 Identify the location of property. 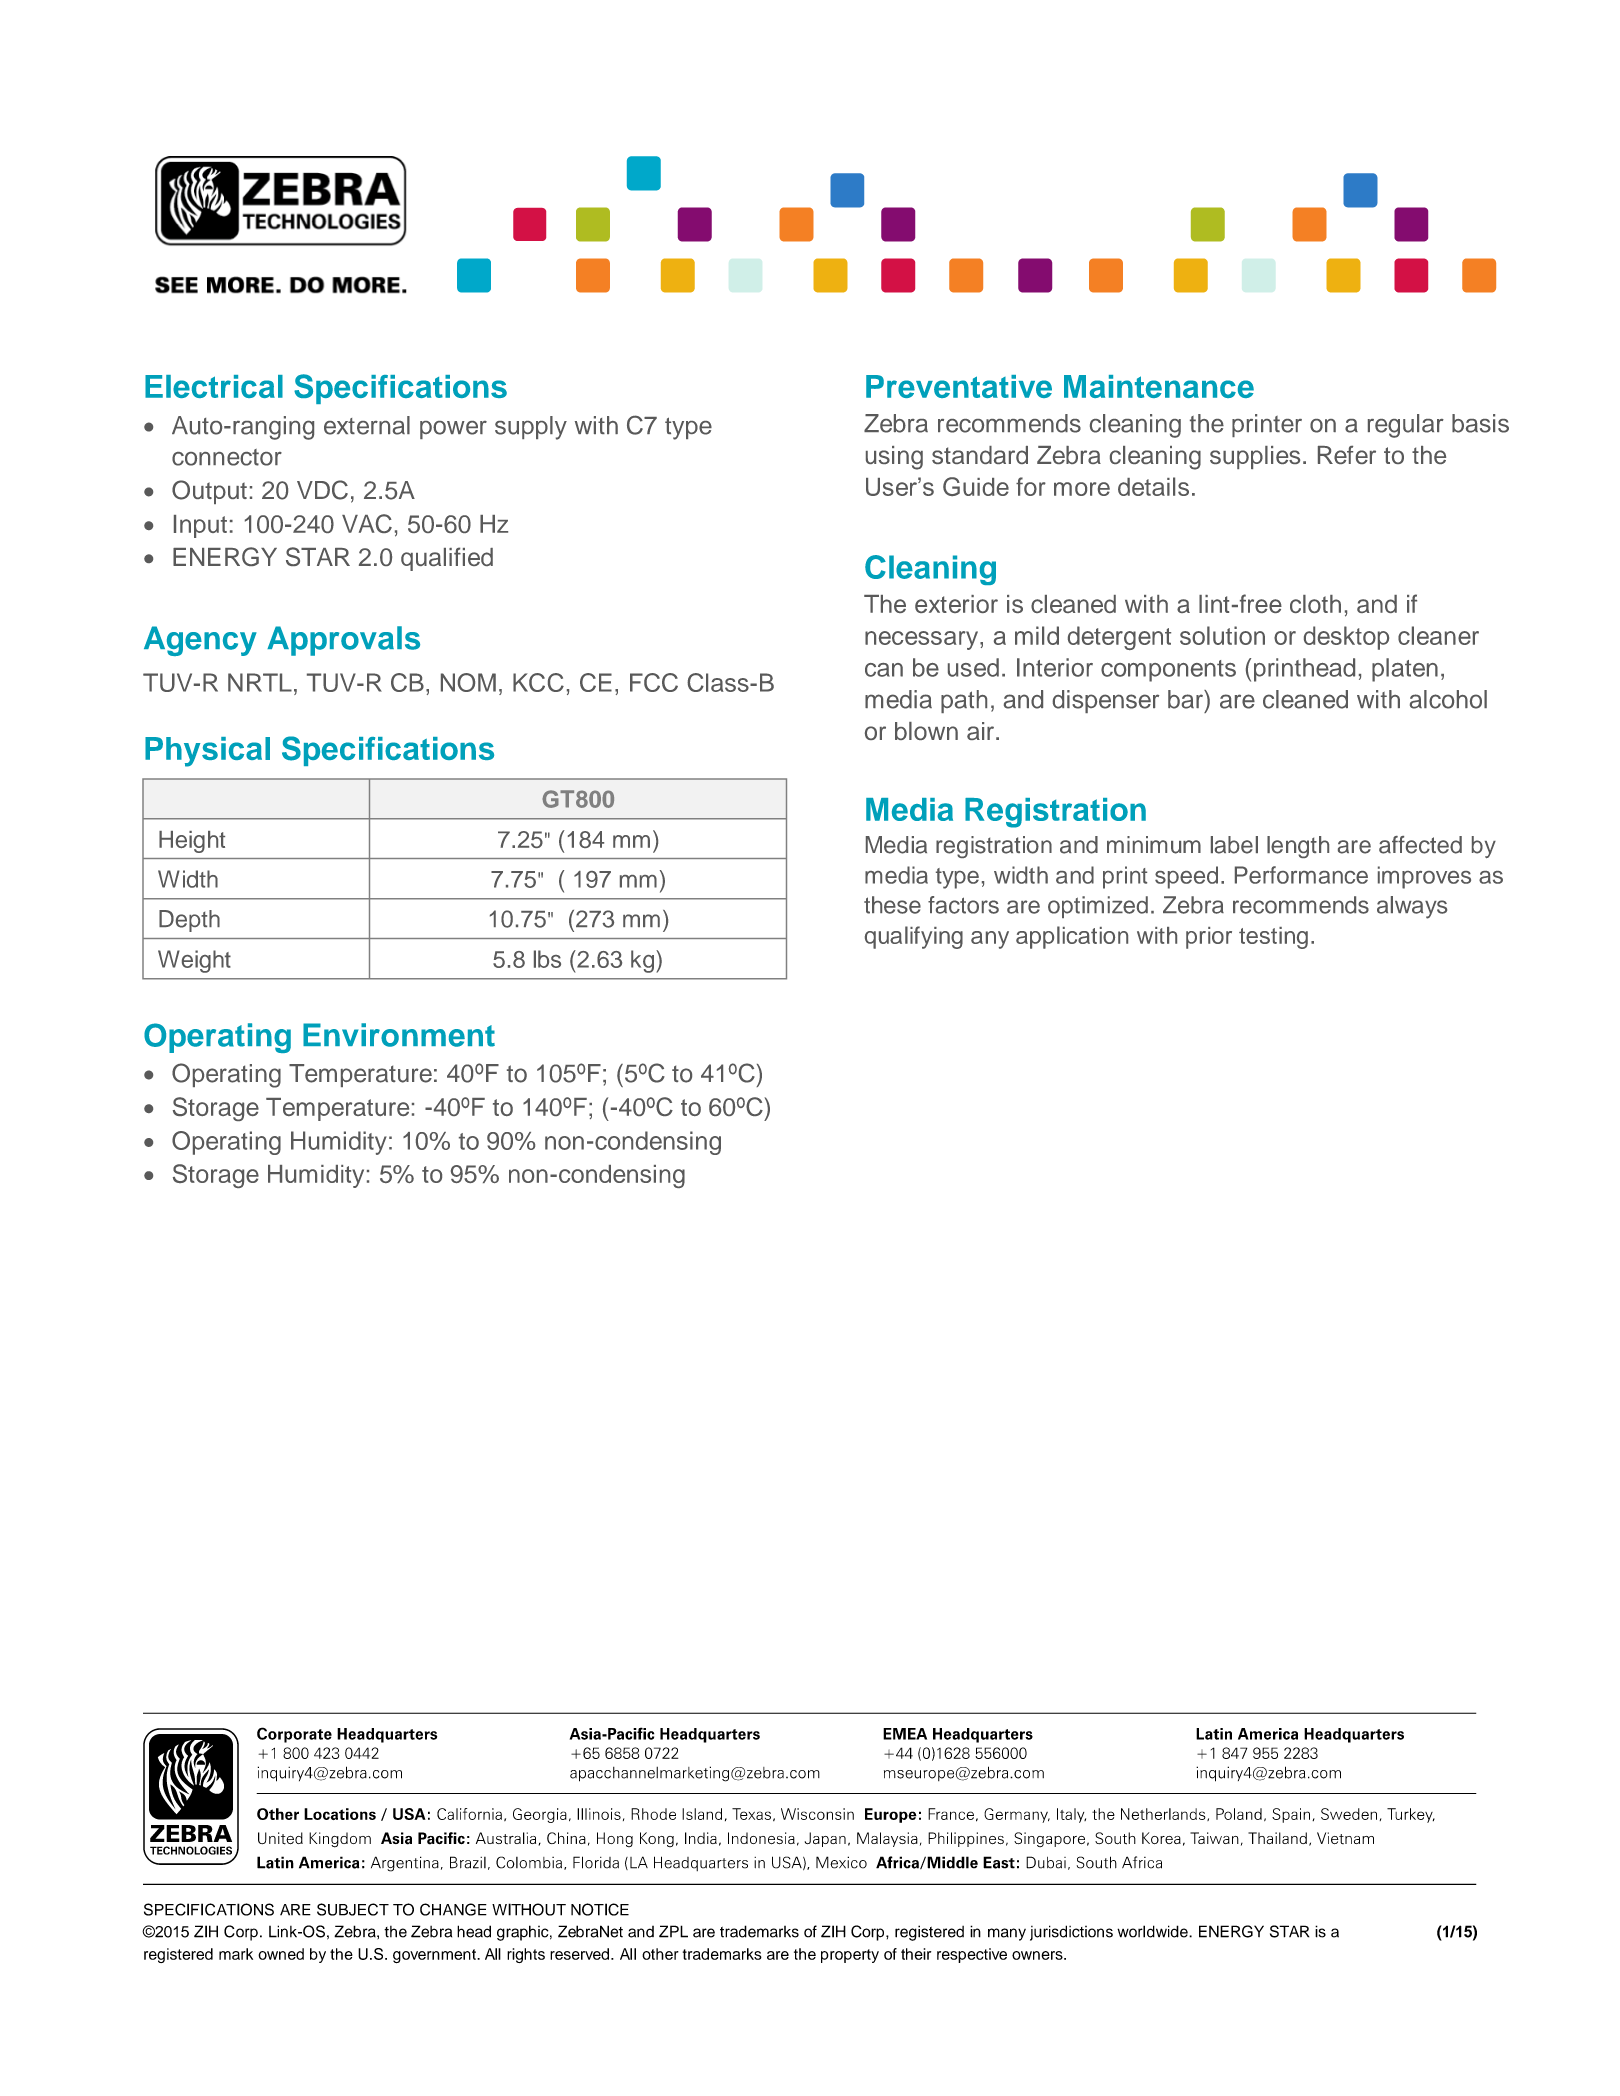
(850, 1956).
